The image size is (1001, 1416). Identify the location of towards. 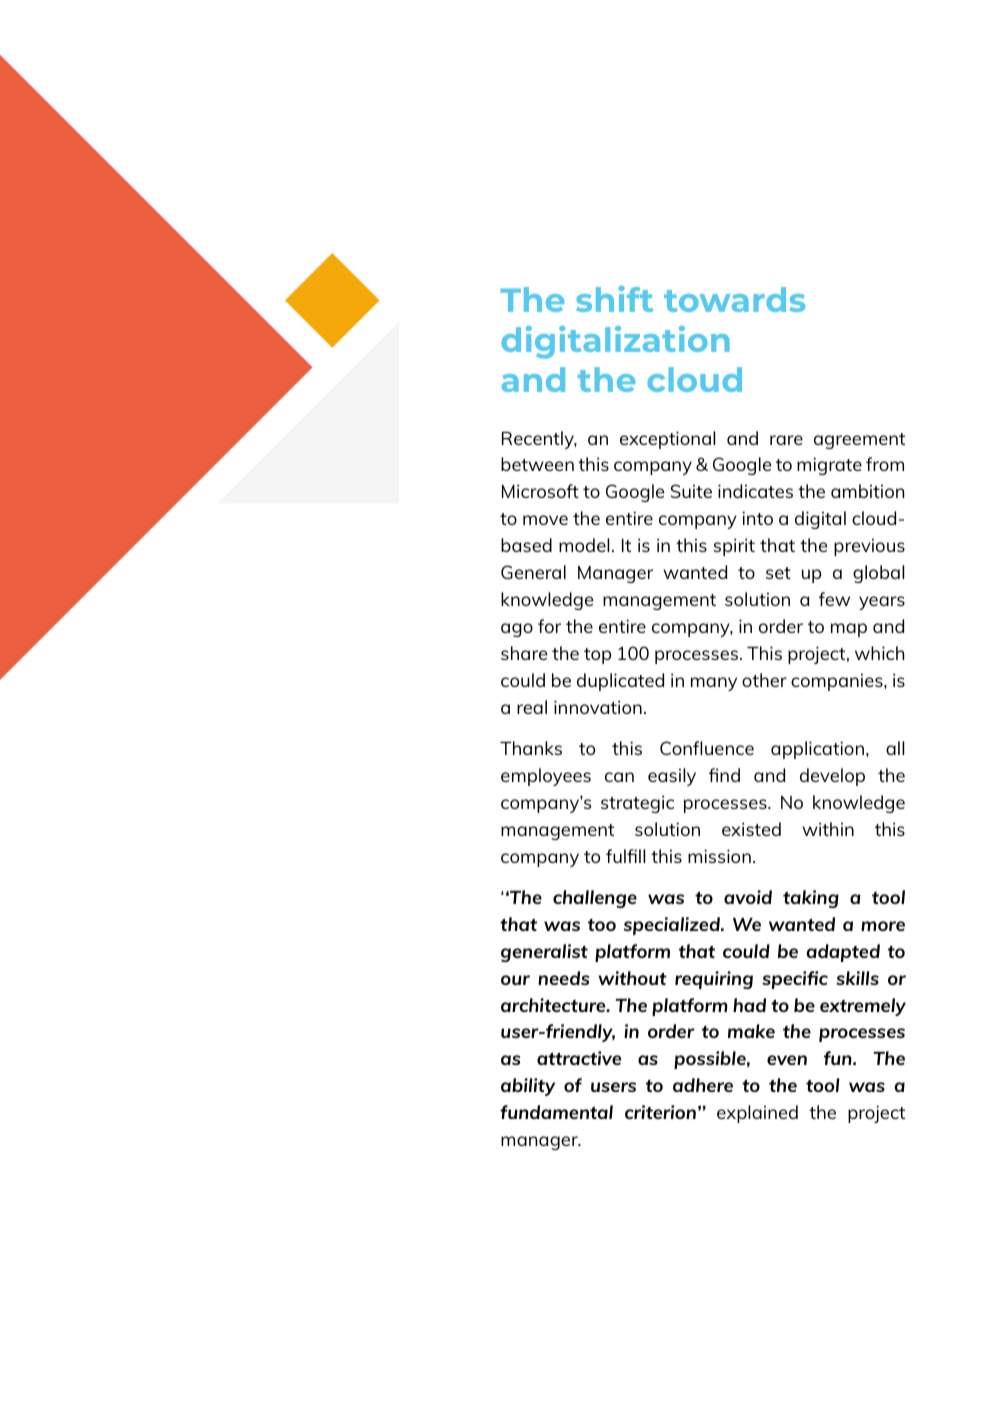
(734, 299).
